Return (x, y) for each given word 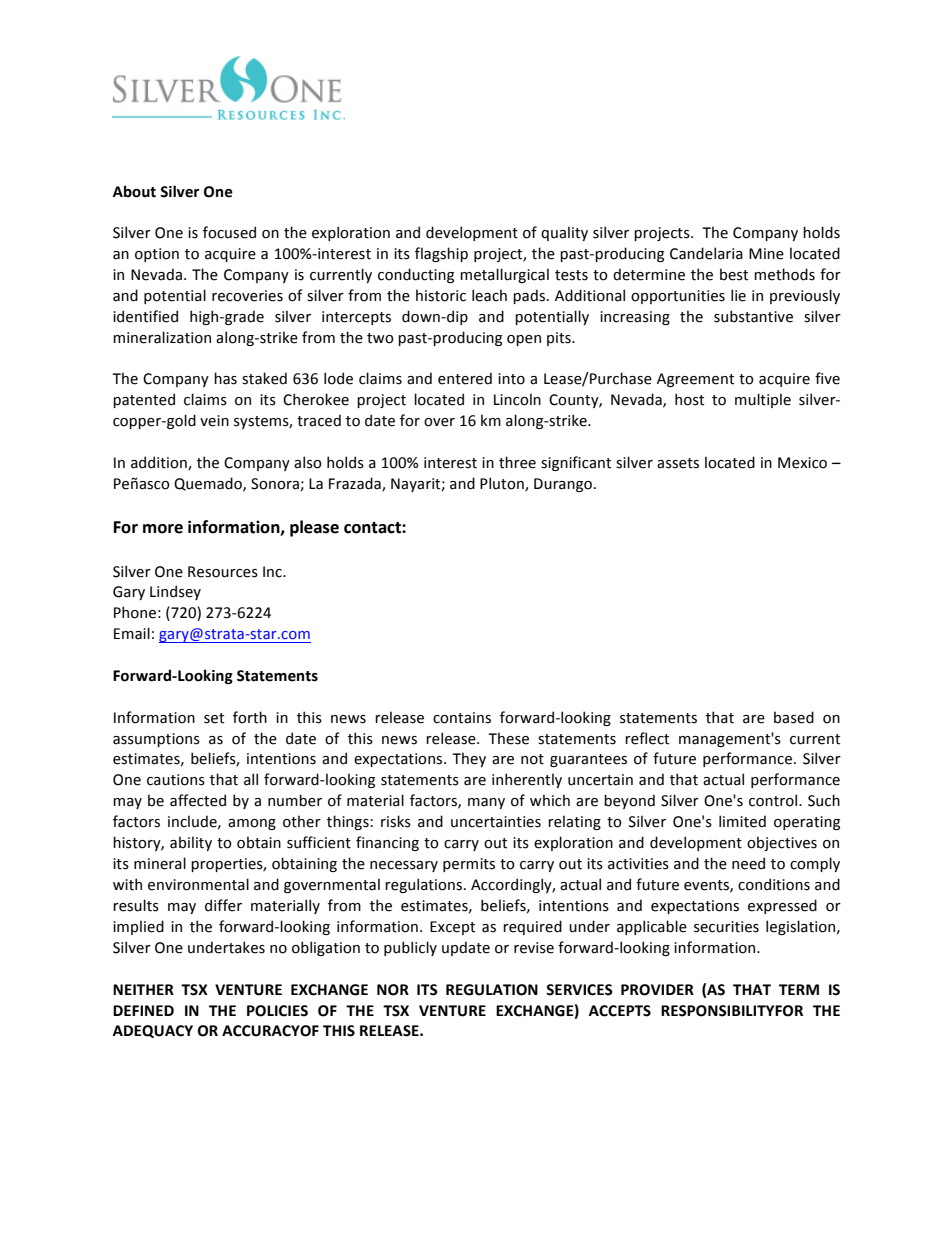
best (734, 274)
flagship (441, 254)
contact (373, 528)
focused (229, 232)
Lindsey (175, 592)
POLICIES (277, 1011)
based (794, 717)
